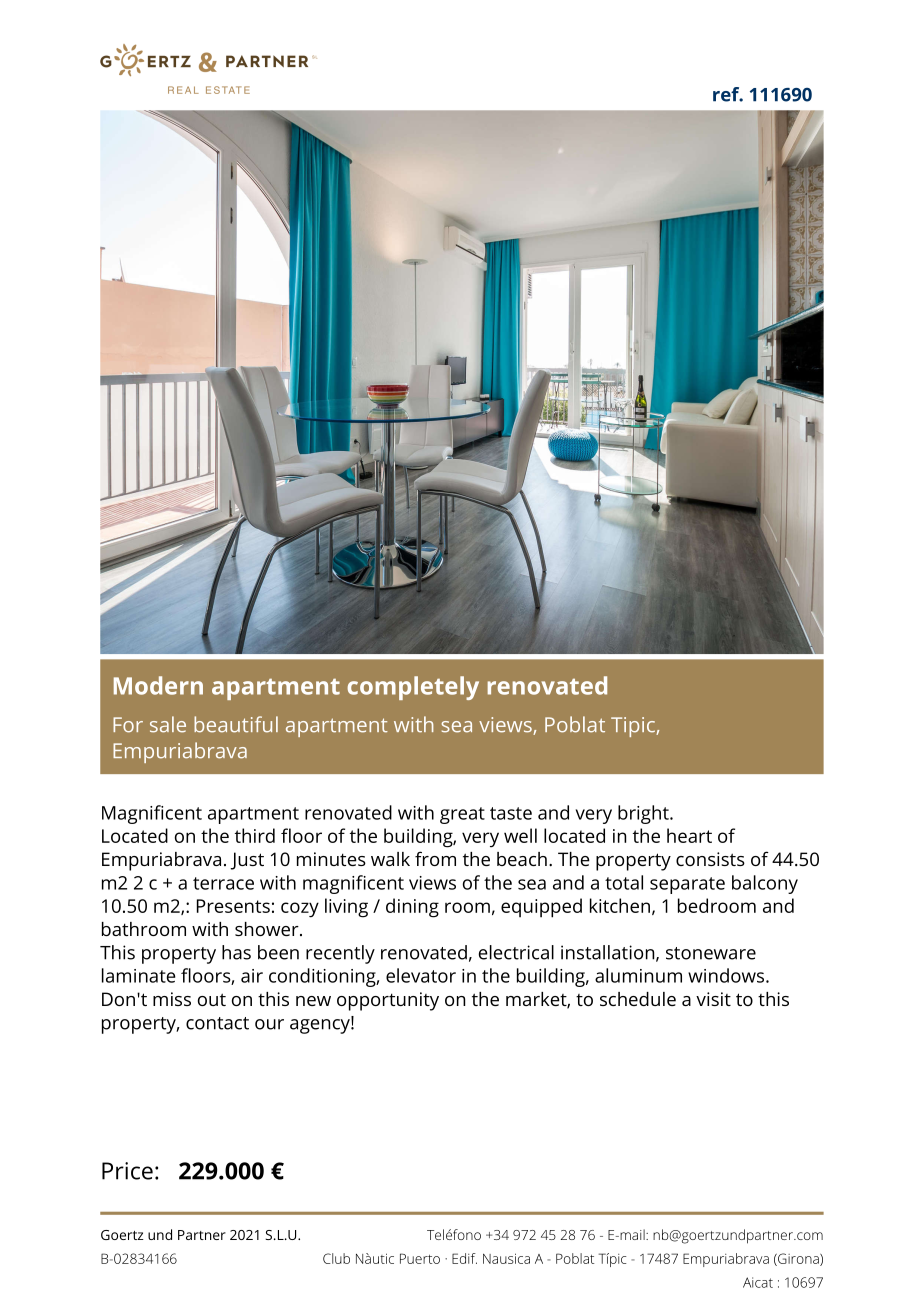 Image resolution: width=924 pixels, height=1308 pixels. I want to click on Price, so click(127, 1171).
